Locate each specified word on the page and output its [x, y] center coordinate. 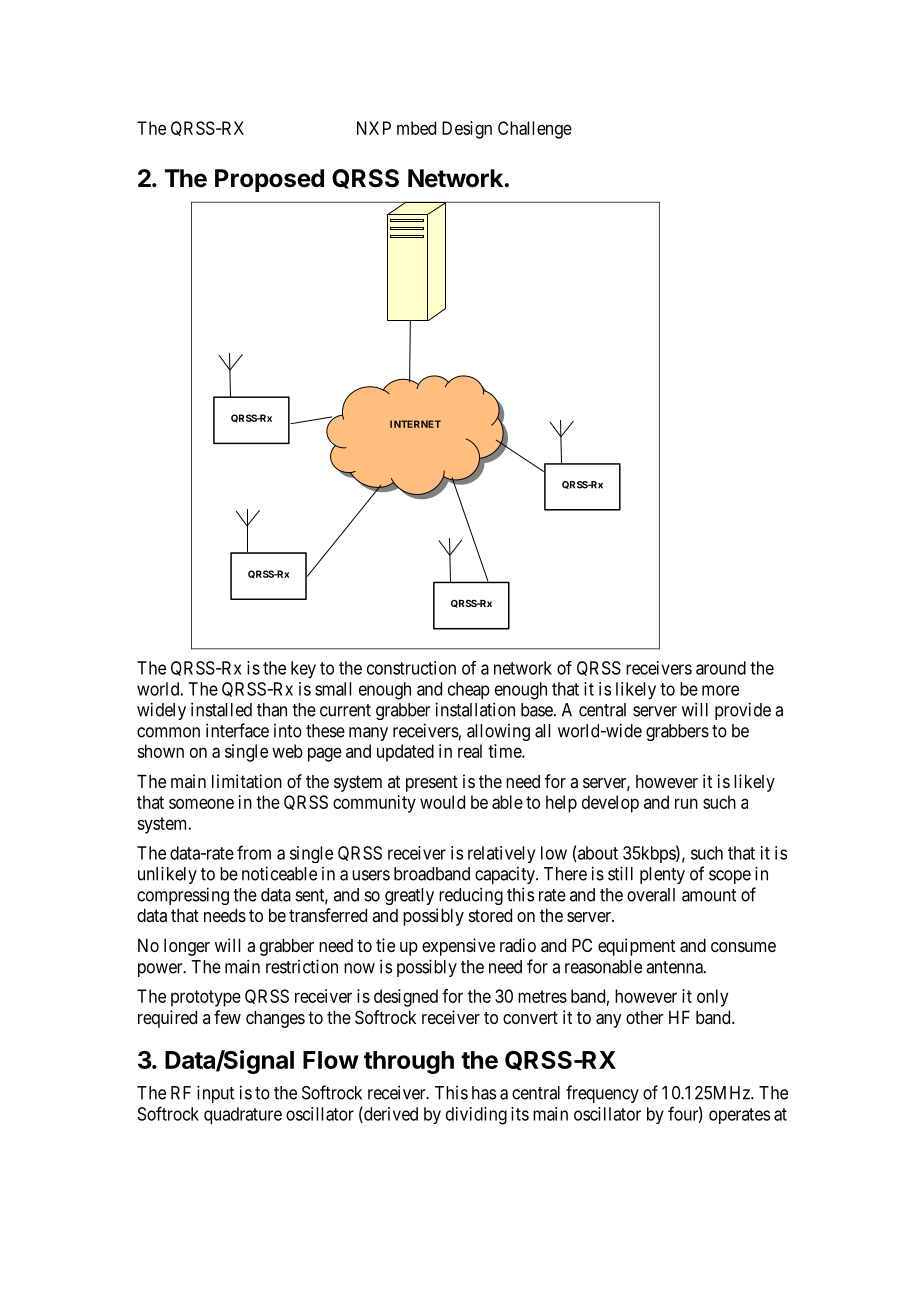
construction [411, 668]
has [484, 1093]
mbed [416, 128]
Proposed [269, 180]
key [303, 670]
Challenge [535, 130]
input [215, 1094]
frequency [602, 1094]
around [721, 668]
